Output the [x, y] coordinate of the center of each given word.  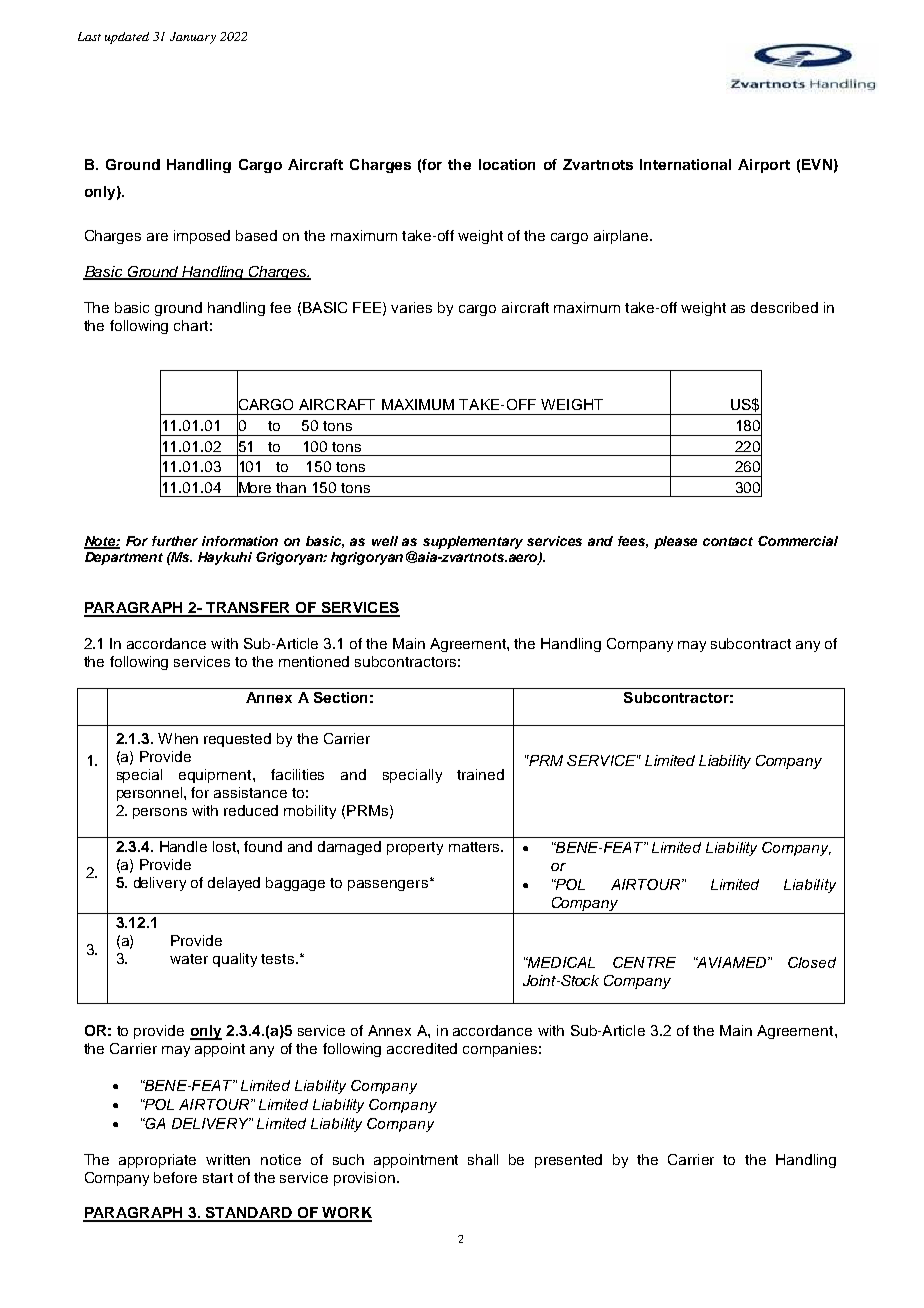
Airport [764, 166]
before [175, 1177]
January [193, 38]
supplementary [473, 542]
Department [124, 558]
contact [728, 541]
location [507, 164]
